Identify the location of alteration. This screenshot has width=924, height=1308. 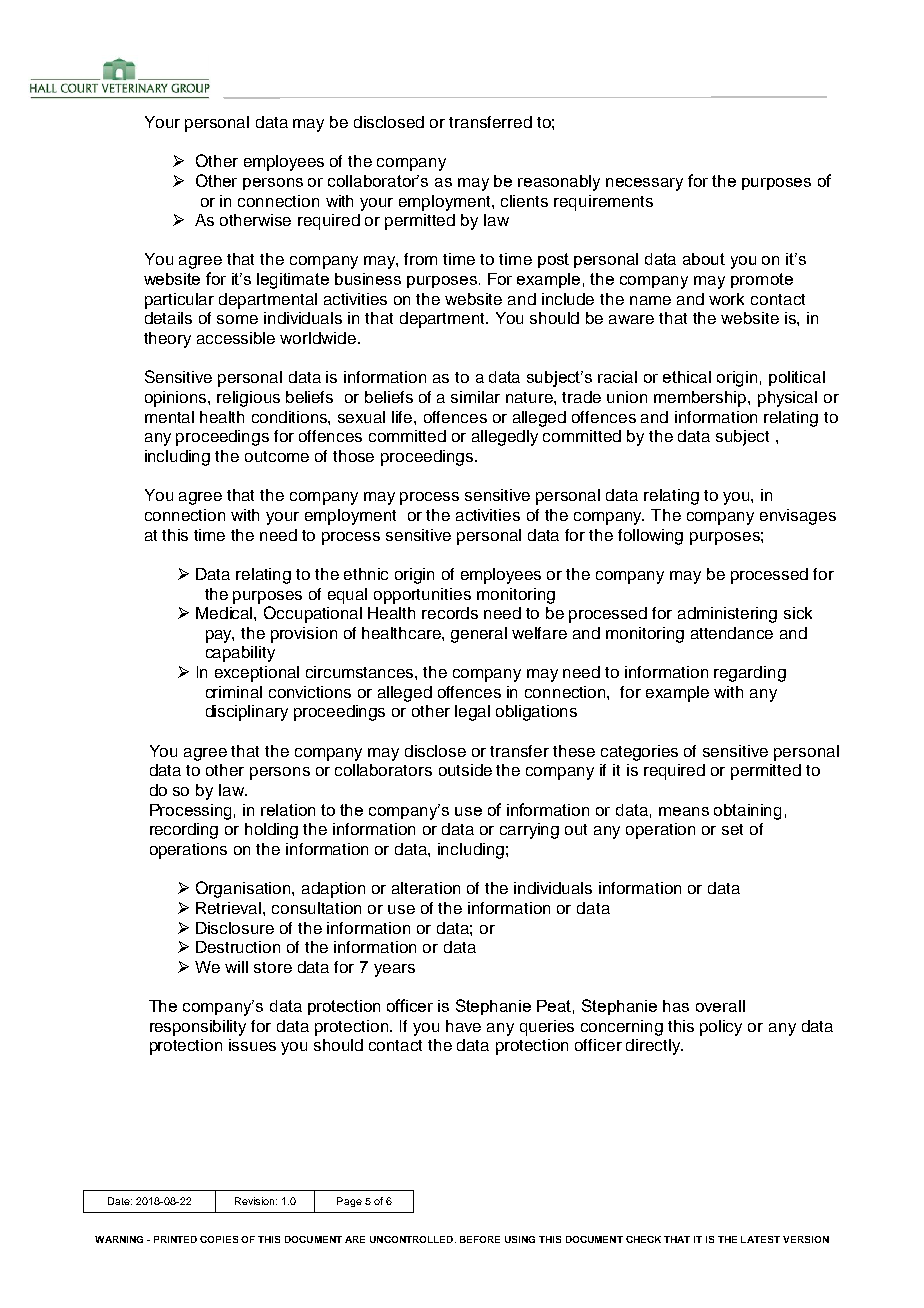
(426, 888).
